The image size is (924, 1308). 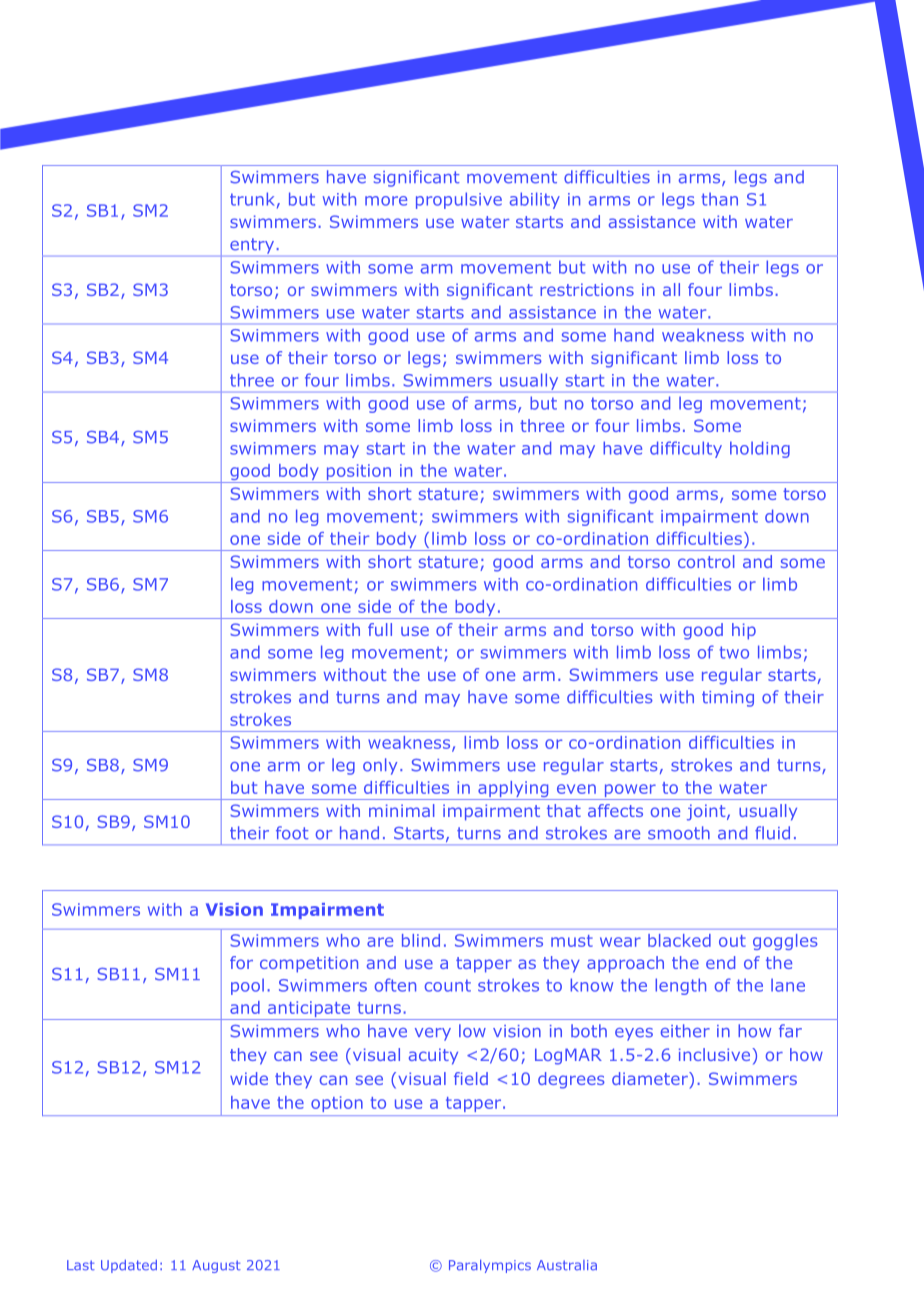 I want to click on position, so click(x=358, y=473).
